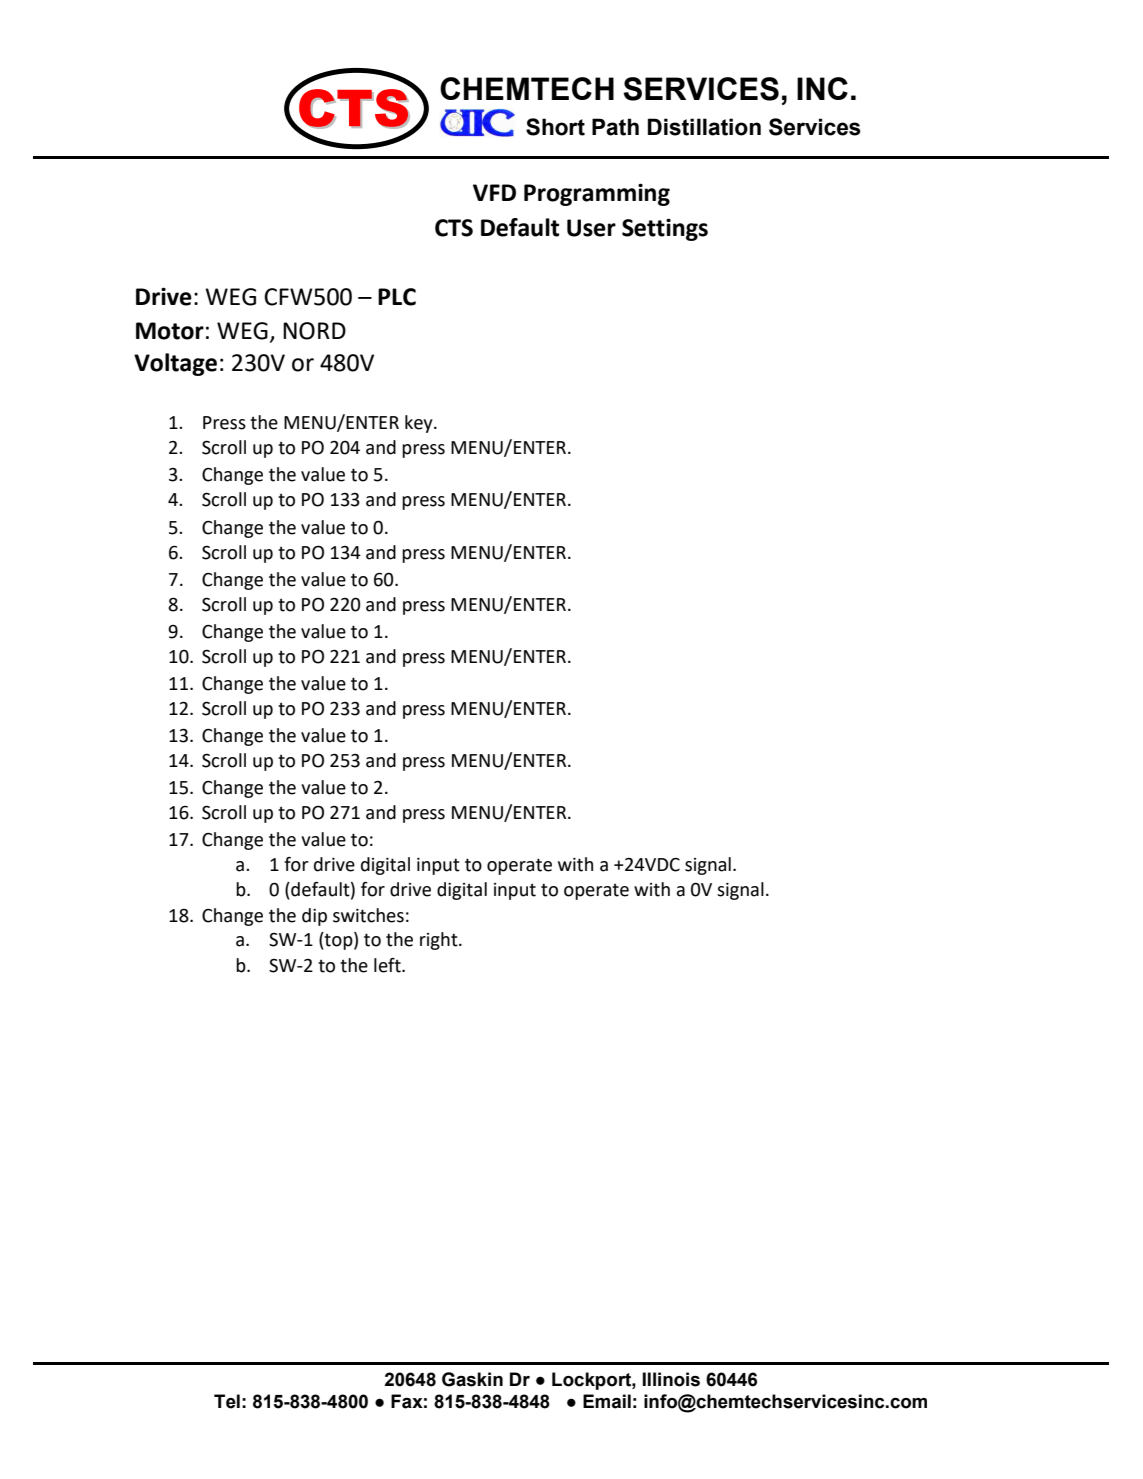 The width and height of the screenshot is (1143, 1479). What do you see at coordinates (440, 941) in the screenshot?
I see `right` at bounding box center [440, 941].
